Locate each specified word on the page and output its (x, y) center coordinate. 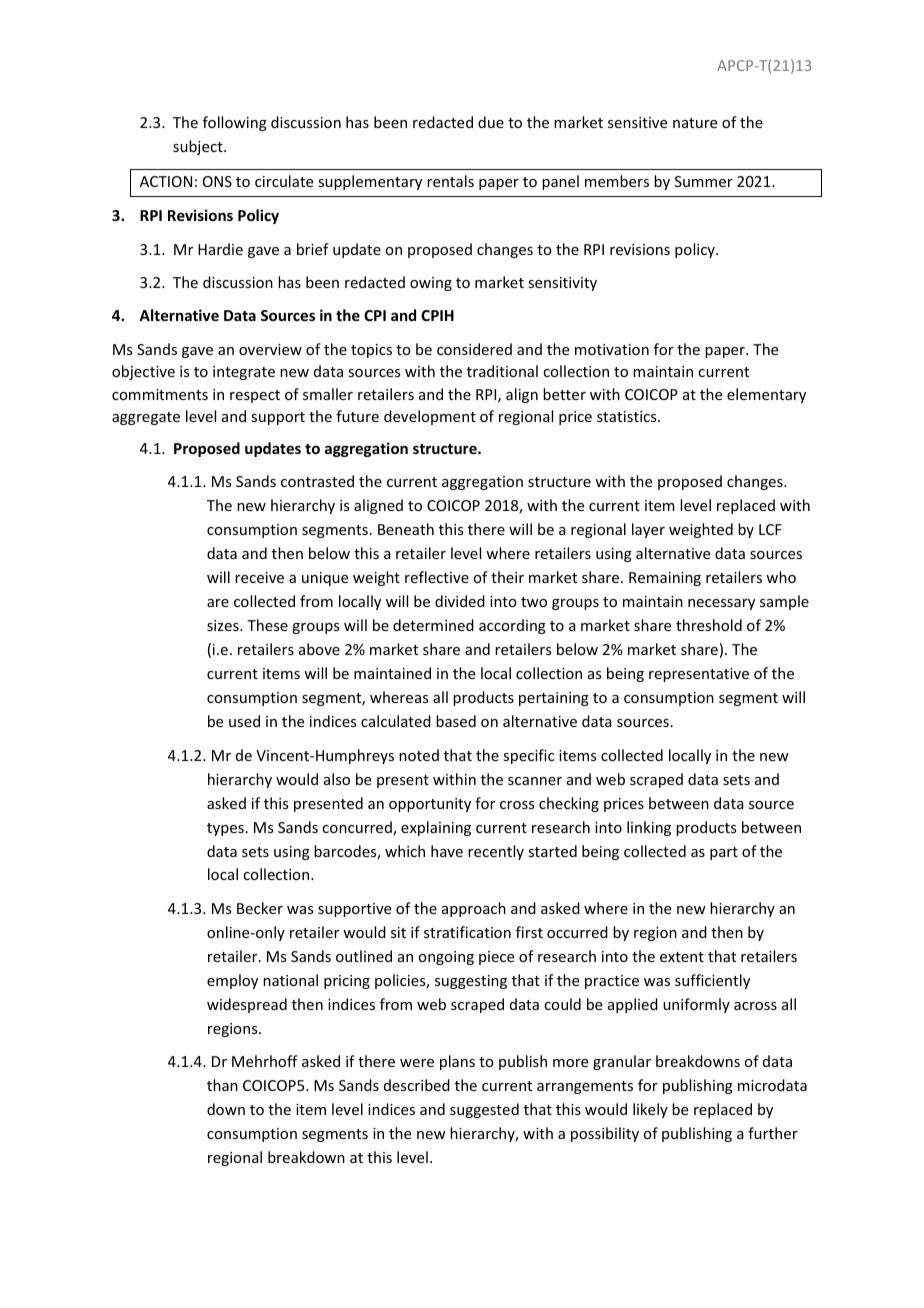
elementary (766, 395)
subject (199, 147)
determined (433, 625)
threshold (709, 625)
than (222, 1085)
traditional (502, 371)
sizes (224, 625)
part (724, 853)
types (225, 829)
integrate (244, 373)
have (447, 851)
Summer (704, 181)
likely (650, 1110)
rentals (450, 181)
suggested (484, 1110)
